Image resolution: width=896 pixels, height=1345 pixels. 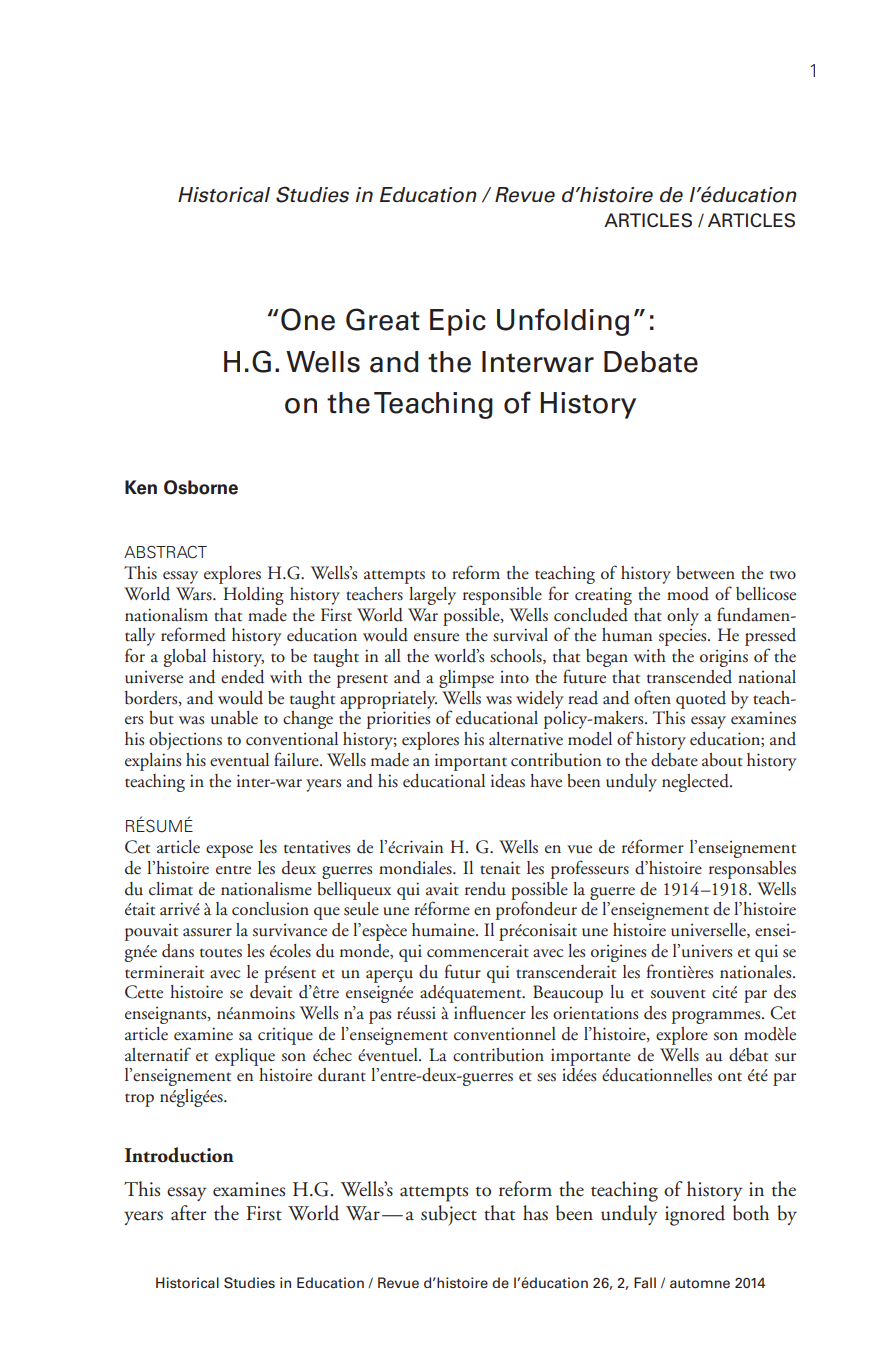 I want to click on Epic, so click(x=458, y=322).
